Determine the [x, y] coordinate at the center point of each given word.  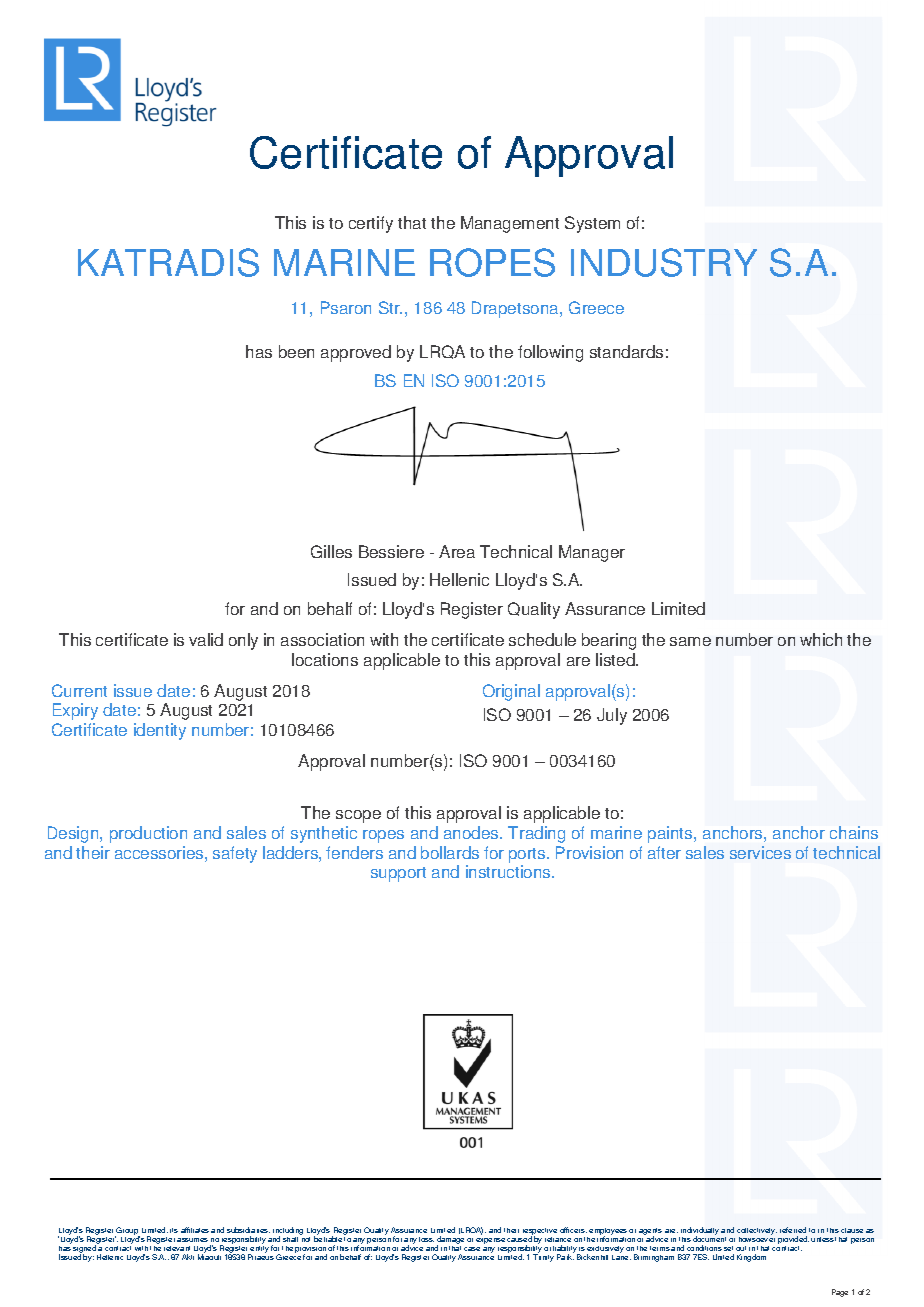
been [296, 351]
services [760, 852]
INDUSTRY [664, 262]
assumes [192, 1240]
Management [510, 224]
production [148, 834]
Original [511, 692]
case [472, 1249]
